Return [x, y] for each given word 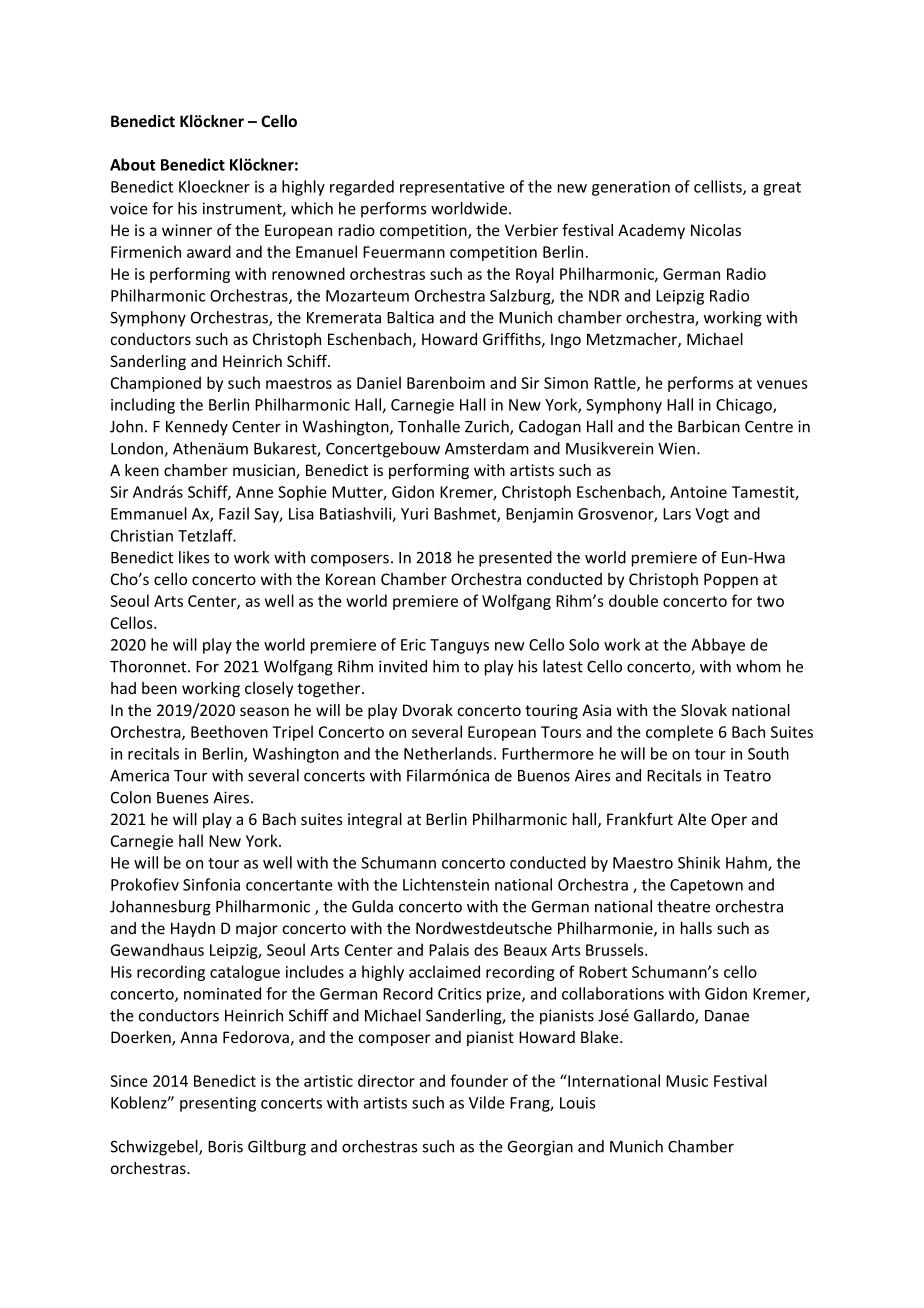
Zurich [488, 427]
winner [187, 230]
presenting [218, 1104]
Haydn [193, 929]
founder [479, 1080]
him [446, 666]
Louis [577, 1103]
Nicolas [716, 230]
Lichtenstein [446, 884]
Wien [676, 448]
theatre [683, 906]
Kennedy [197, 428]
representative [452, 188]
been [159, 688]
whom [758, 666]
